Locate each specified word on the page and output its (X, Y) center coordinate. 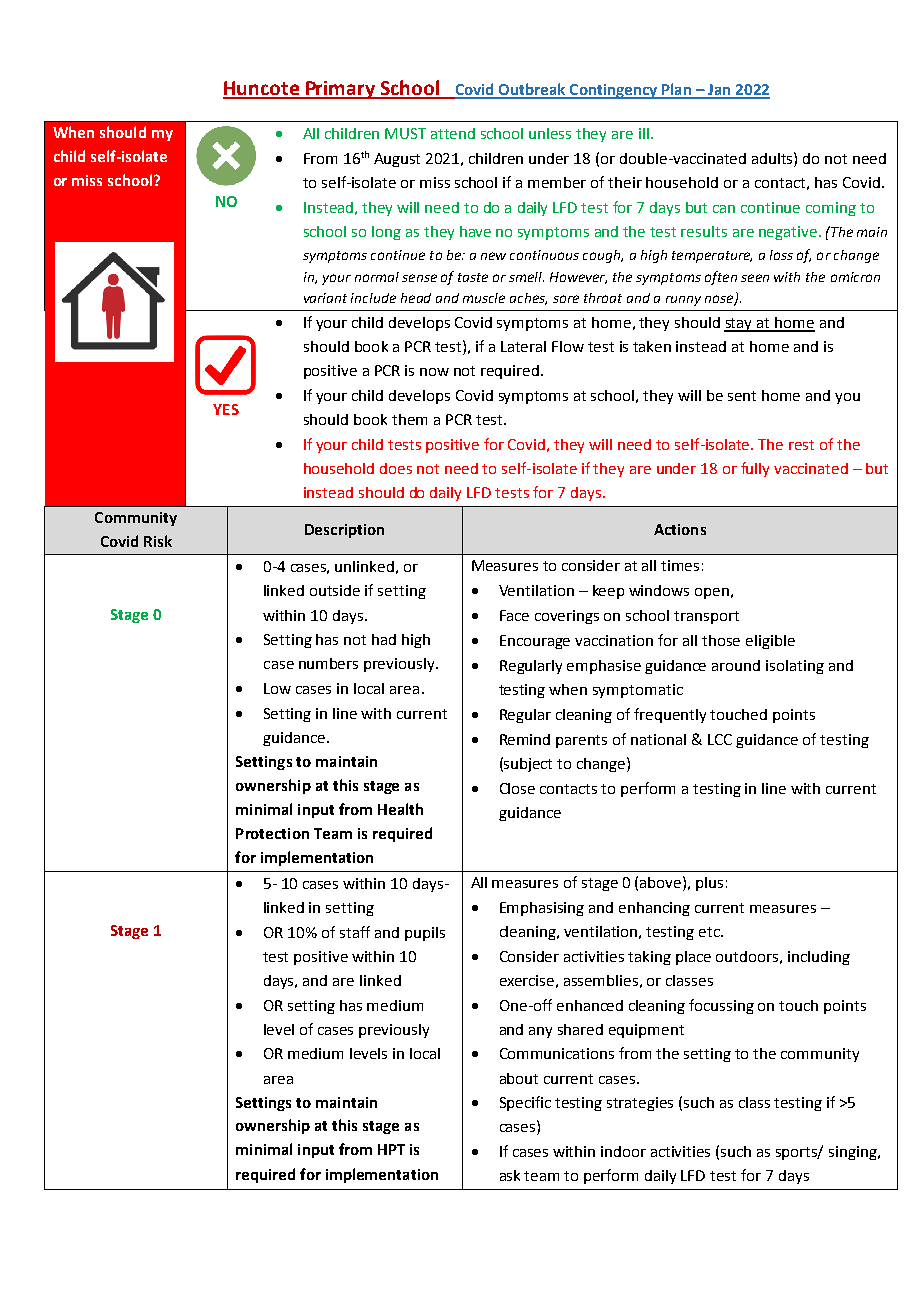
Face (514, 615)
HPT (391, 1149)
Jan (719, 91)
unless (550, 133)
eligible (770, 642)
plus (709, 884)
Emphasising (542, 909)
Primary (341, 90)
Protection (272, 833)
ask (510, 1175)
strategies (640, 1104)
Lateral (523, 346)
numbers (328, 663)
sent (742, 396)
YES (226, 409)
